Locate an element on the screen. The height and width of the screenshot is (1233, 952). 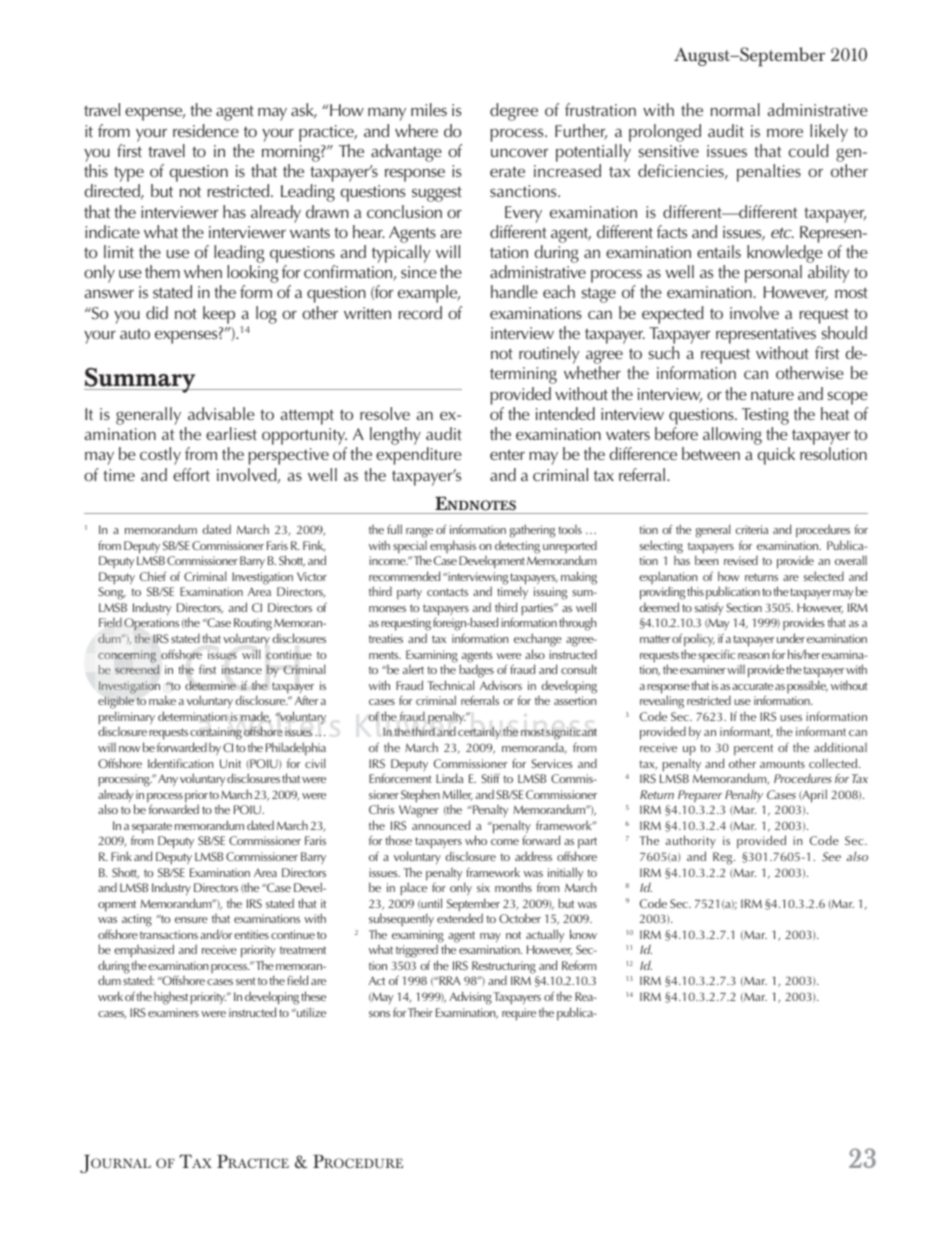
Chief is located at coordinates (153, 576).
